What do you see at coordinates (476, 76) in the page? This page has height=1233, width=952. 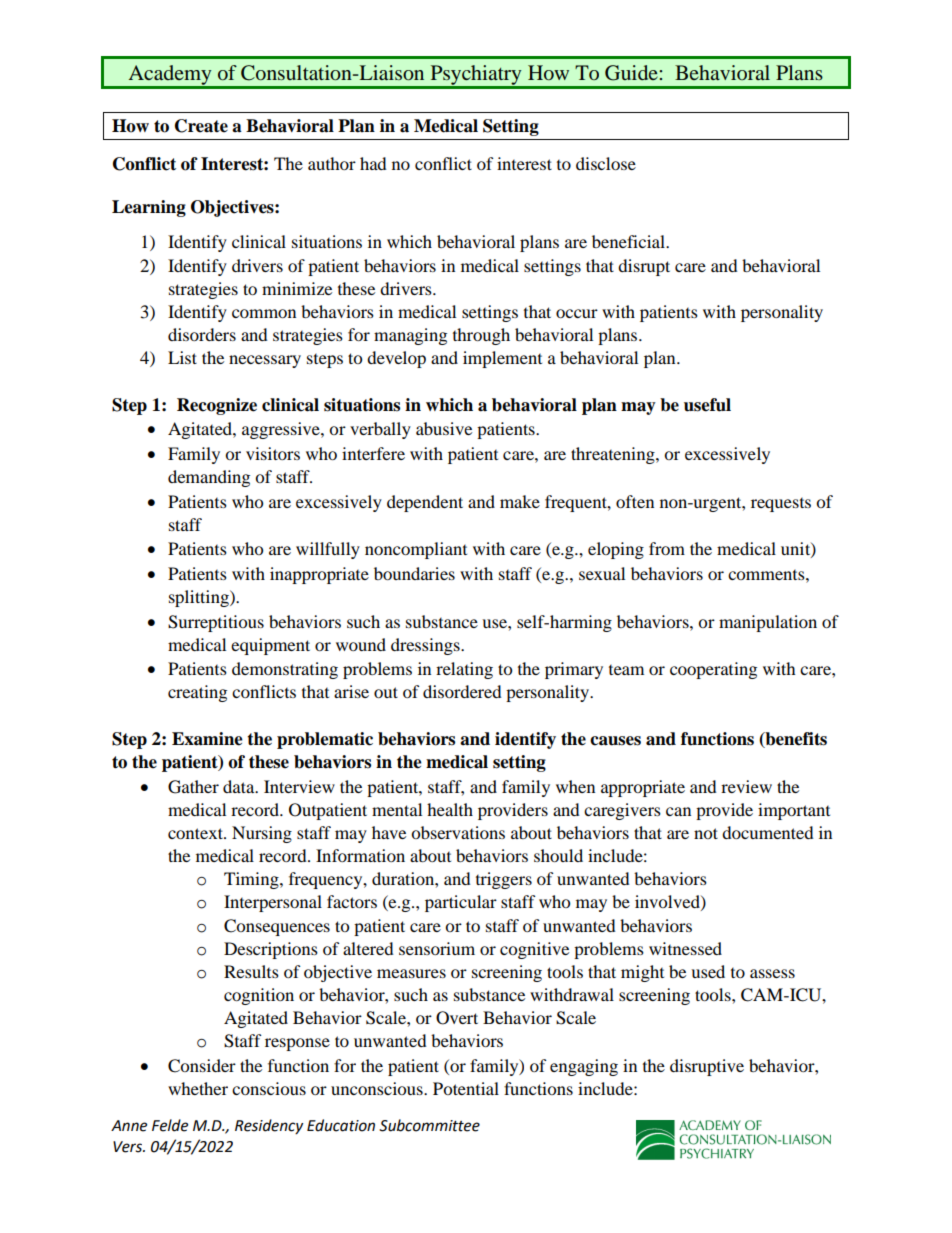 I see `Psychiatry` at bounding box center [476, 76].
